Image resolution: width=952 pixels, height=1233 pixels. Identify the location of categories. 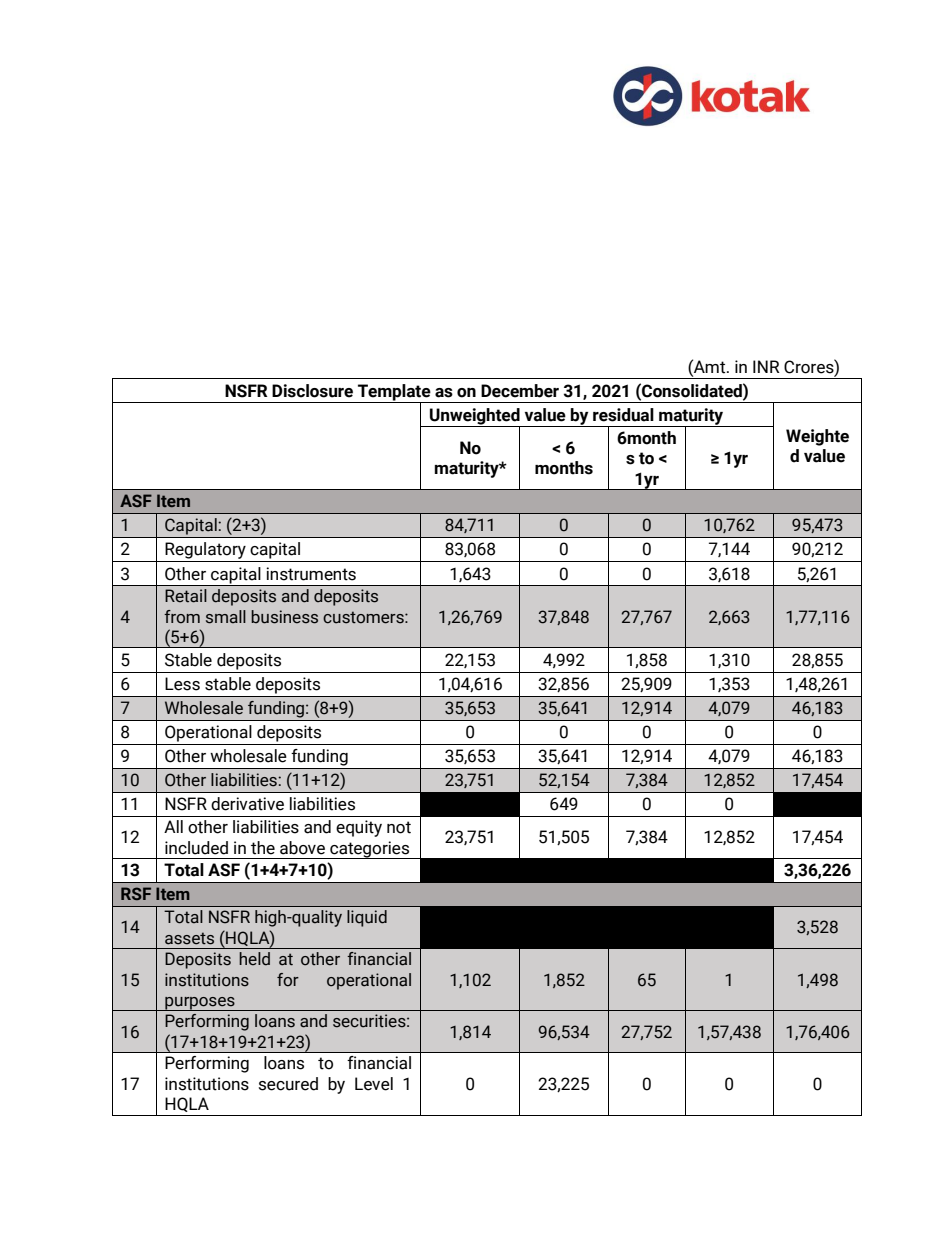
(369, 850).
